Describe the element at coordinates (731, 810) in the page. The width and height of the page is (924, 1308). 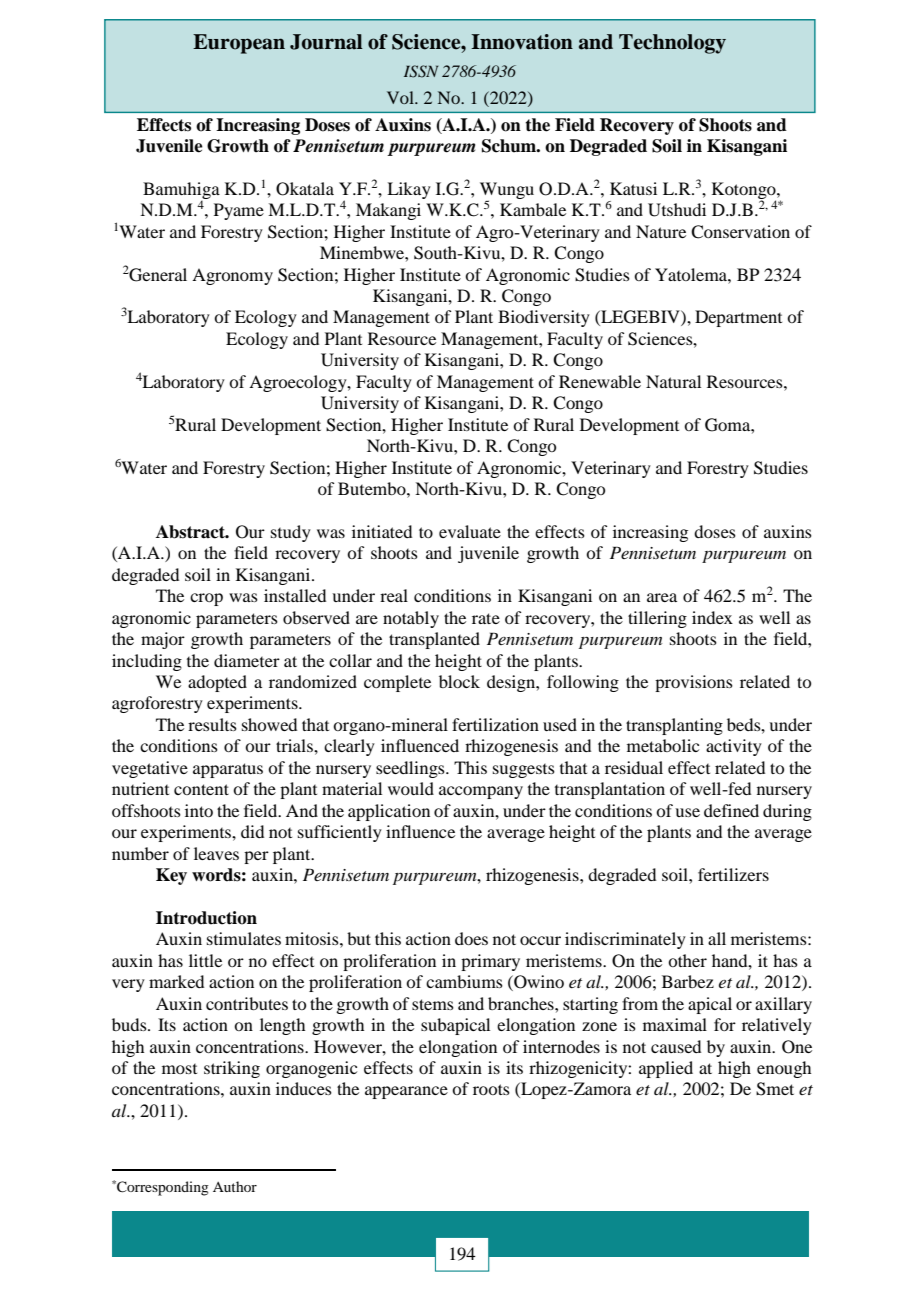
I see `defined` at that location.
